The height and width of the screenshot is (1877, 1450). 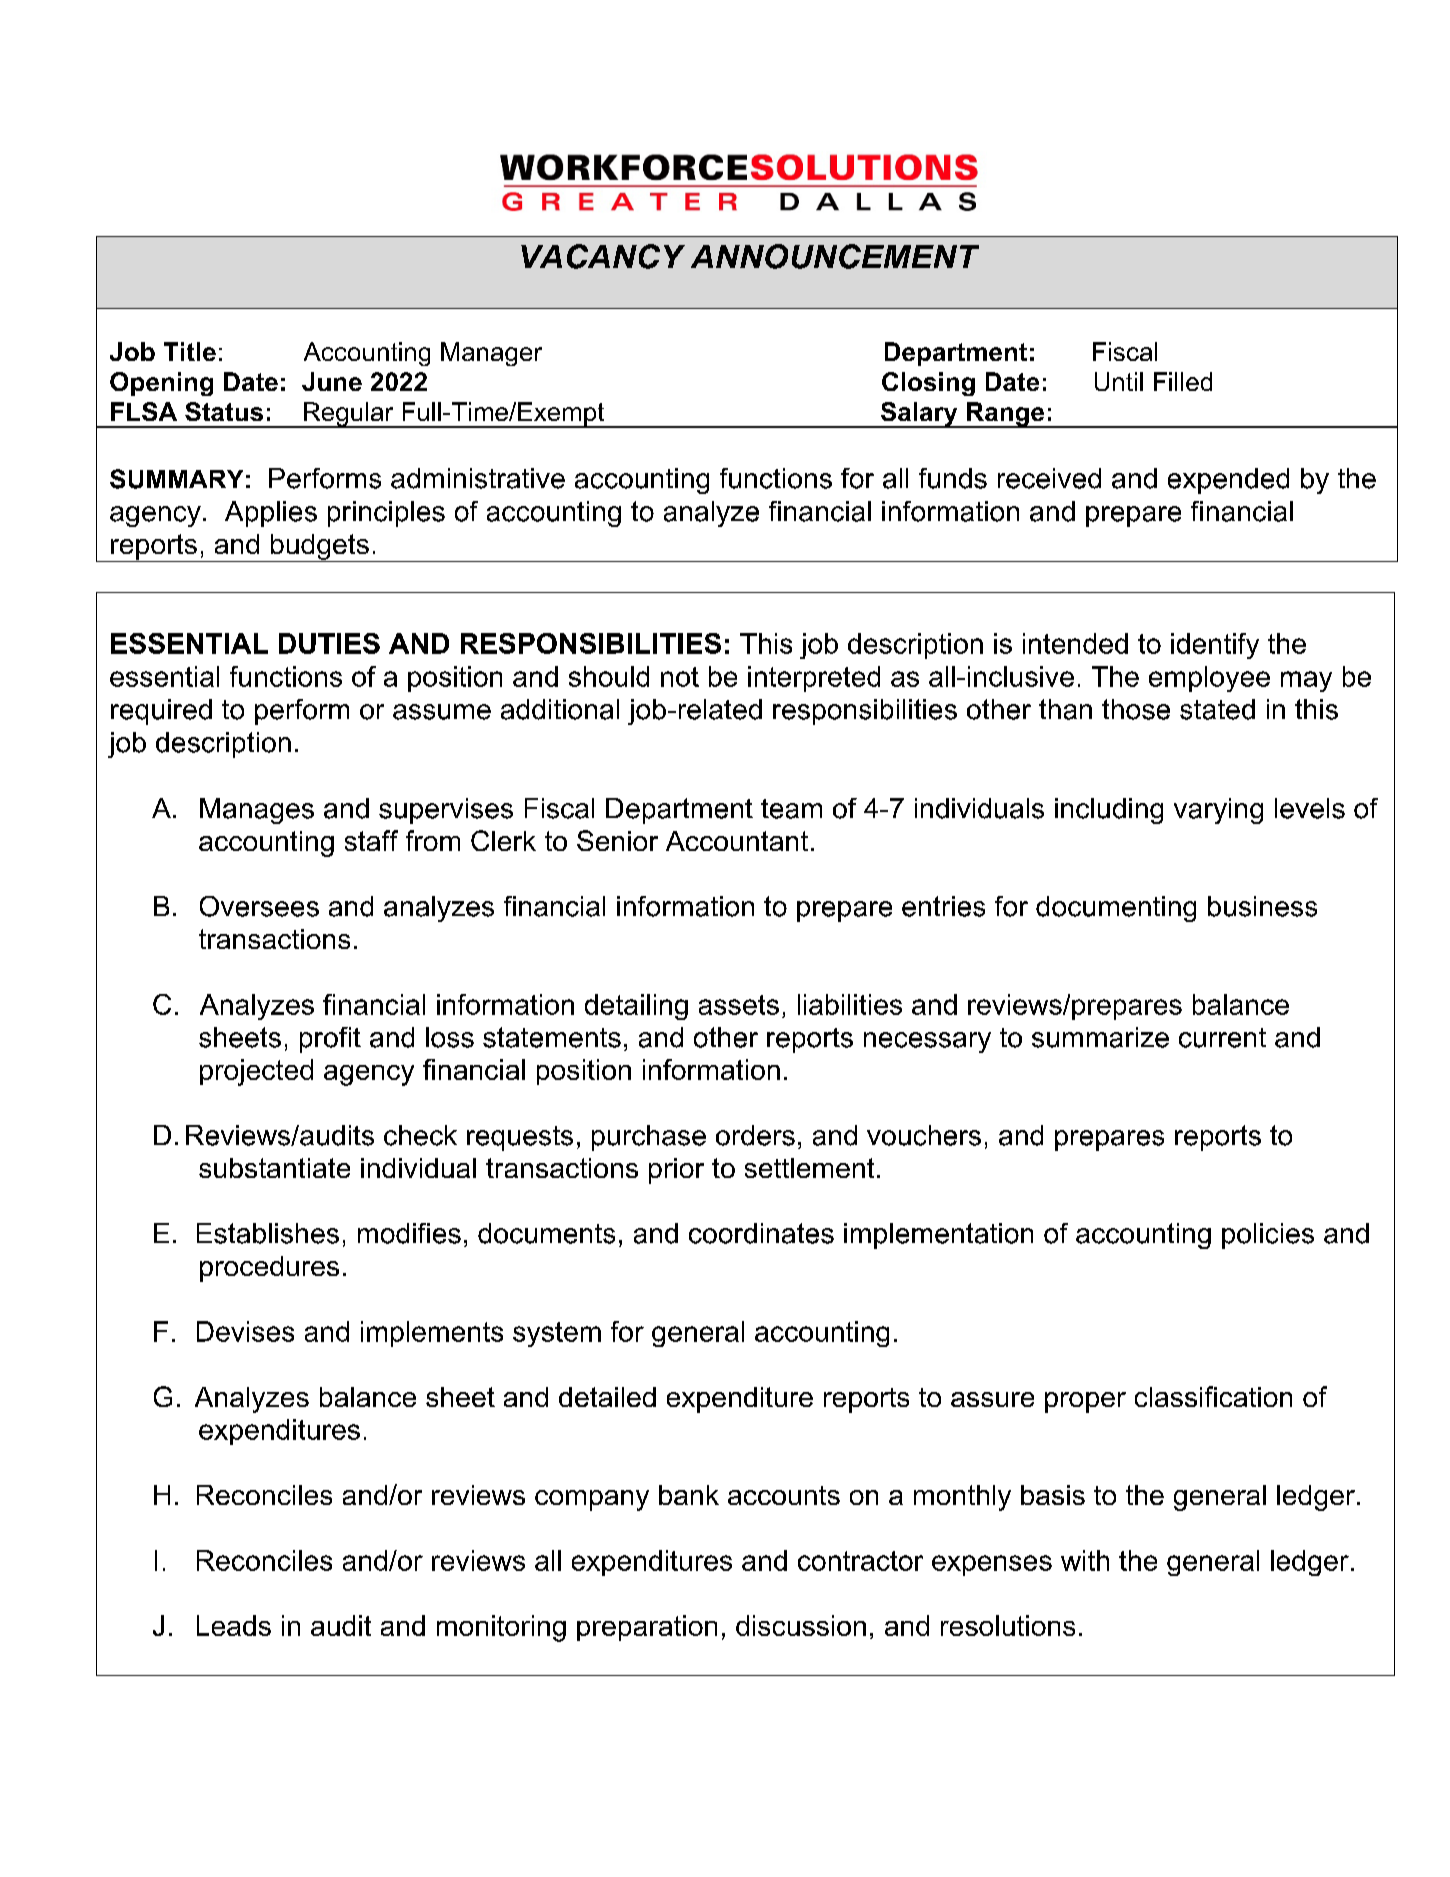 What do you see at coordinates (234, 1625) in the screenshot?
I see `Leads` at bounding box center [234, 1625].
